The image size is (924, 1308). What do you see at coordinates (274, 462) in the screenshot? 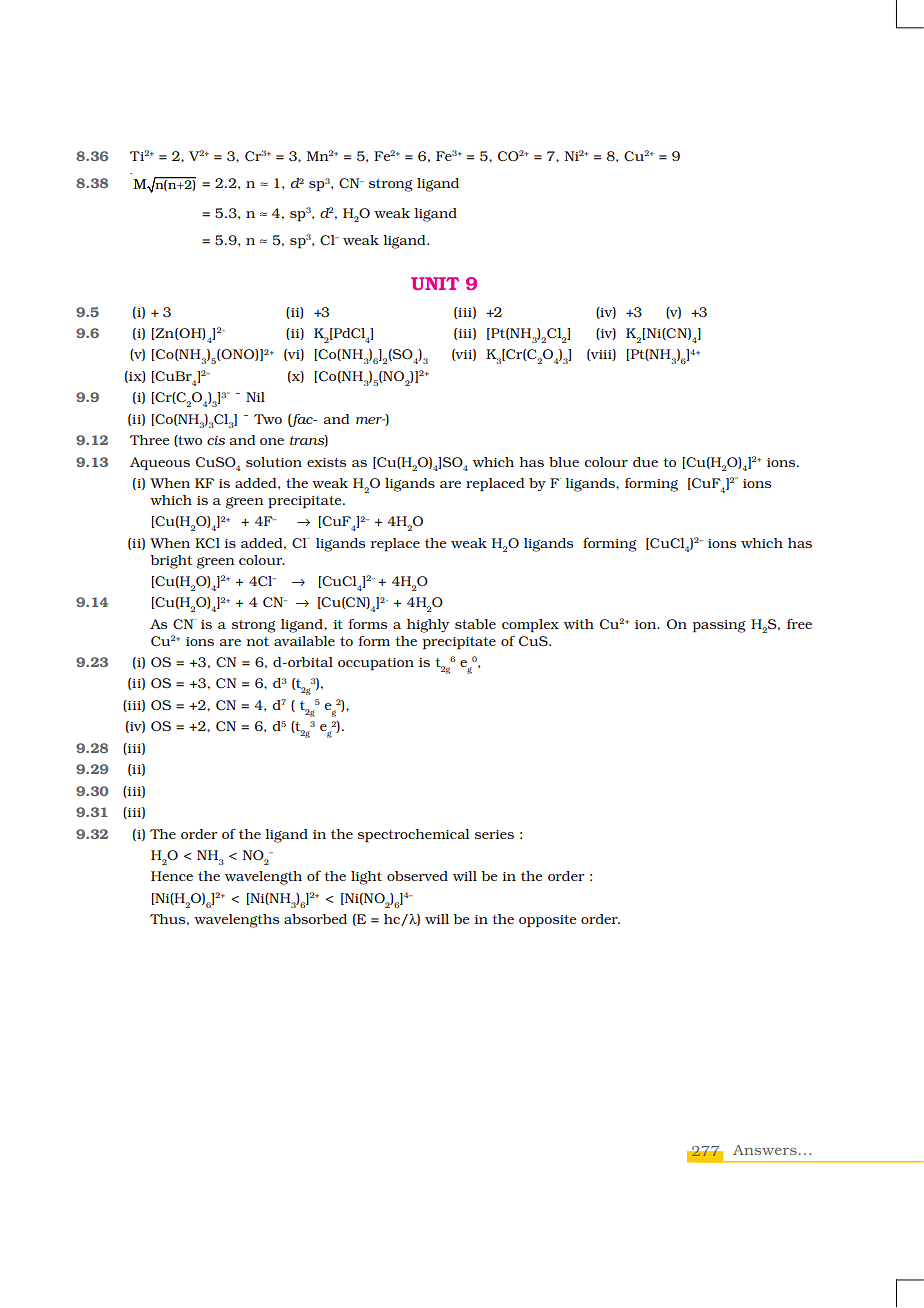
I see `solution` at bounding box center [274, 462].
